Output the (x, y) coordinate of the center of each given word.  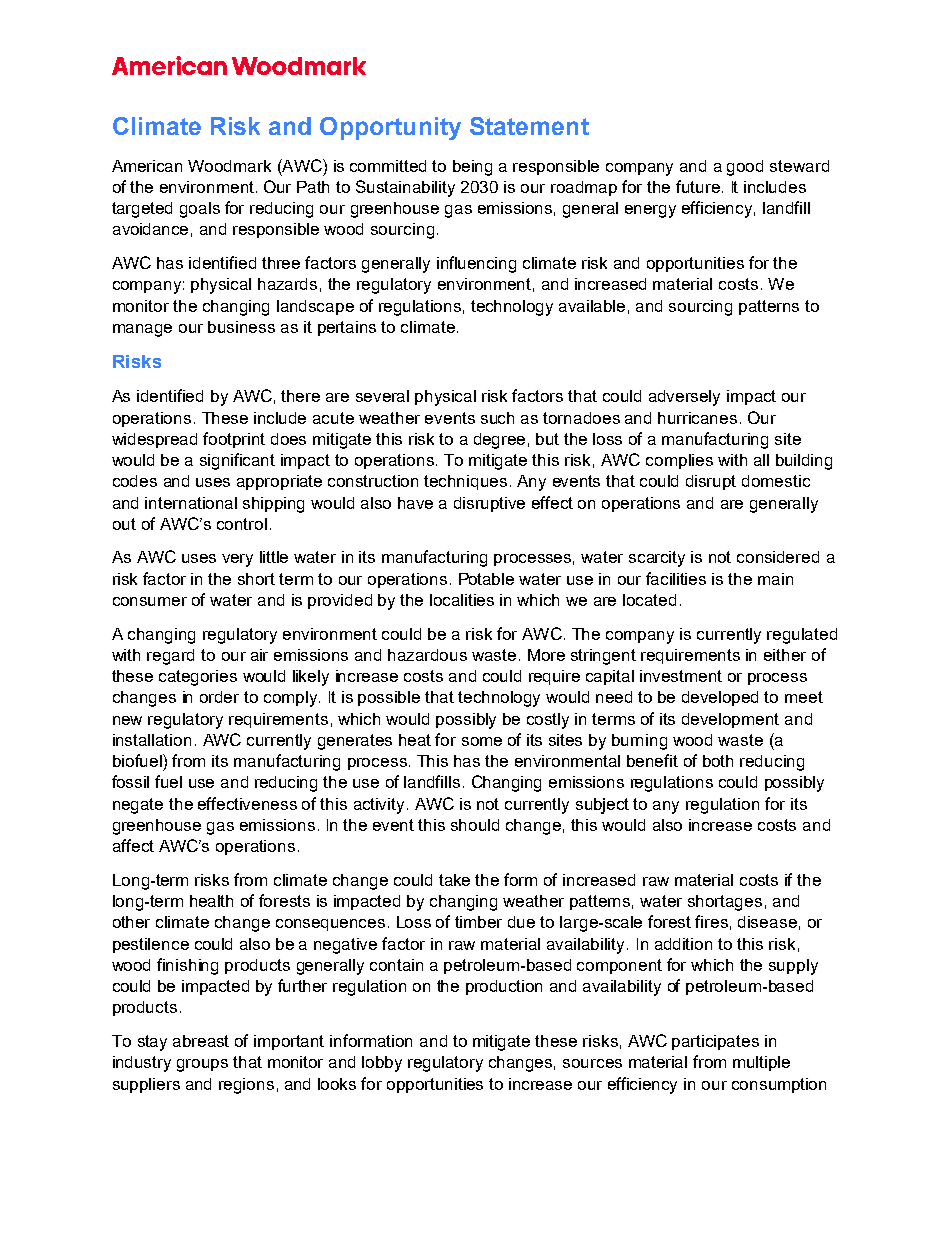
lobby (382, 1064)
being (472, 168)
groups (202, 1065)
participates (715, 1042)
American (147, 166)
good (745, 168)
